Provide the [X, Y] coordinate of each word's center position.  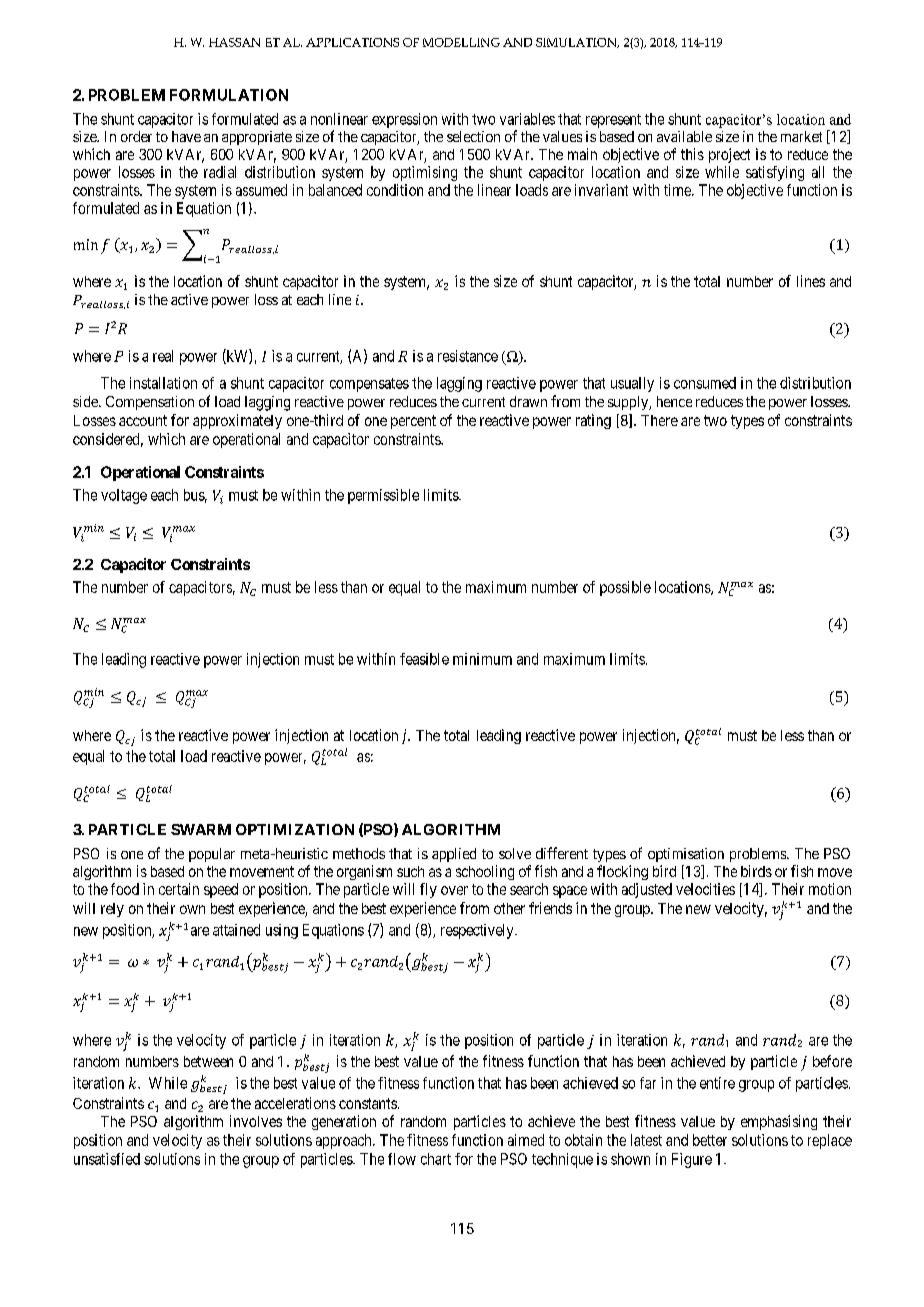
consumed [705, 383]
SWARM [201, 829]
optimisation [686, 855]
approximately [237, 421]
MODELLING [461, 42]
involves [256, 1121]
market [801, 136]
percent [413, 422]
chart [436, 1159]
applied [454, 855]
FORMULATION [229, 95]
